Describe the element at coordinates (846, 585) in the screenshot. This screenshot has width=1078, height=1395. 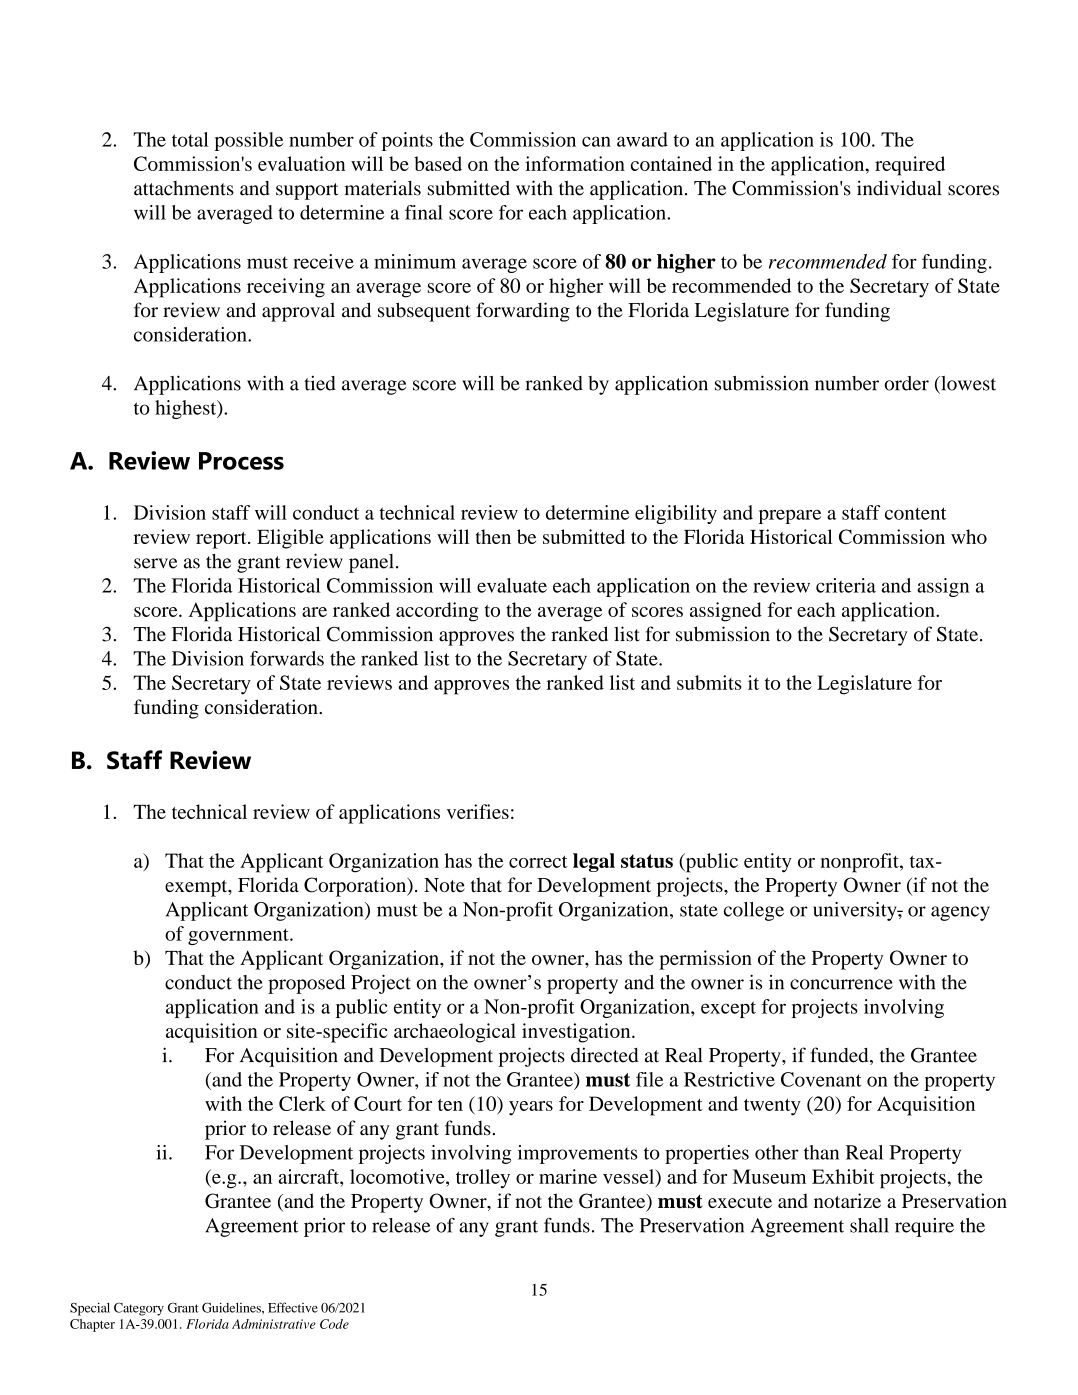
I see `criteria` at that location.
